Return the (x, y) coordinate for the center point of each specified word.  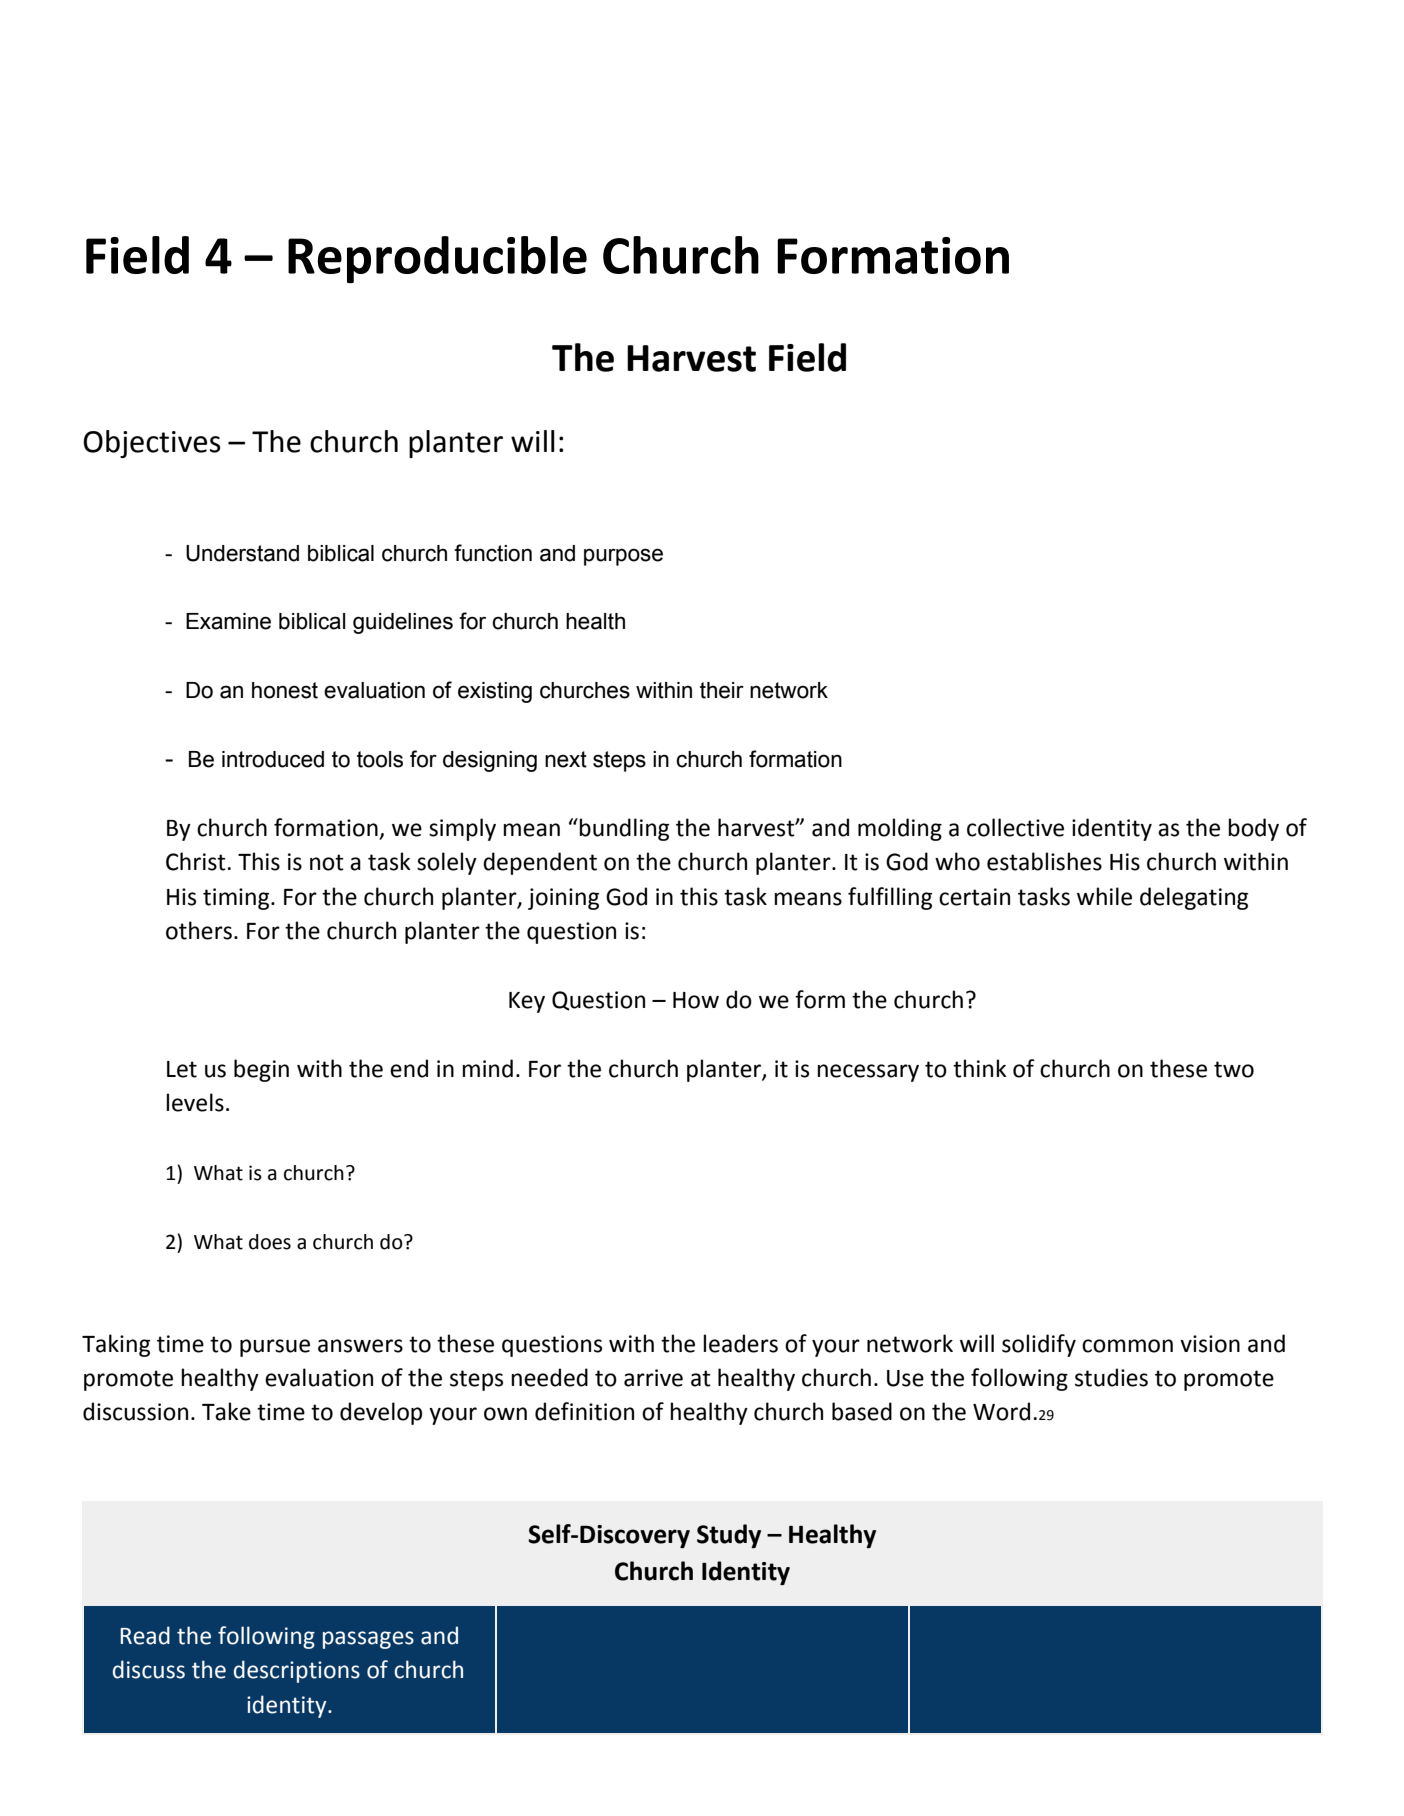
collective (1015, 827)
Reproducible (437, 259)
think (980, 1068)
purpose (623, 557)
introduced (273, 759)
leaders (740, 1343)
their (722, 690)
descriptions (297, 1671)
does (270, 1242)
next (566, 759)
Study (729, 1536)
